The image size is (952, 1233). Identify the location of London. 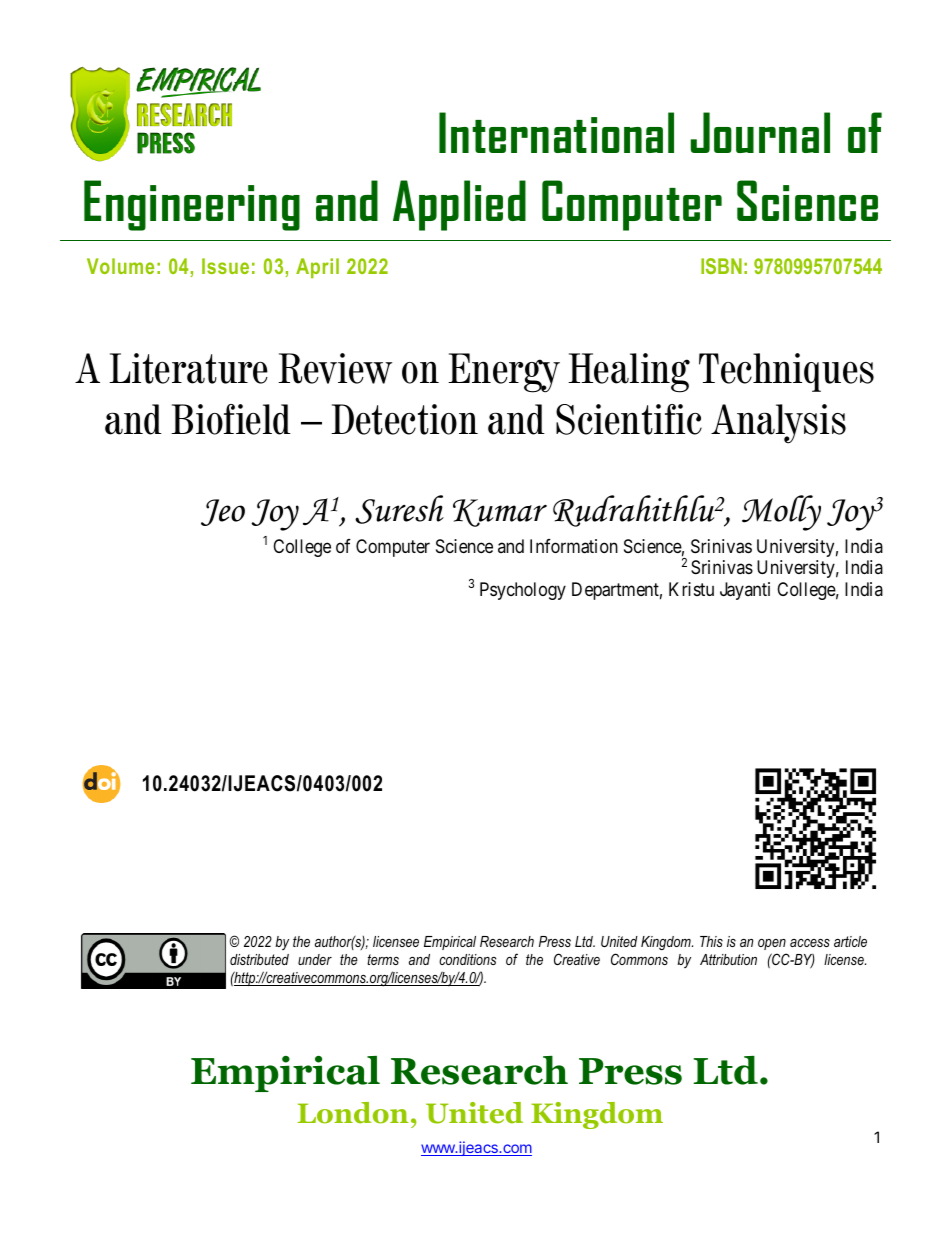
(353, 1113).
